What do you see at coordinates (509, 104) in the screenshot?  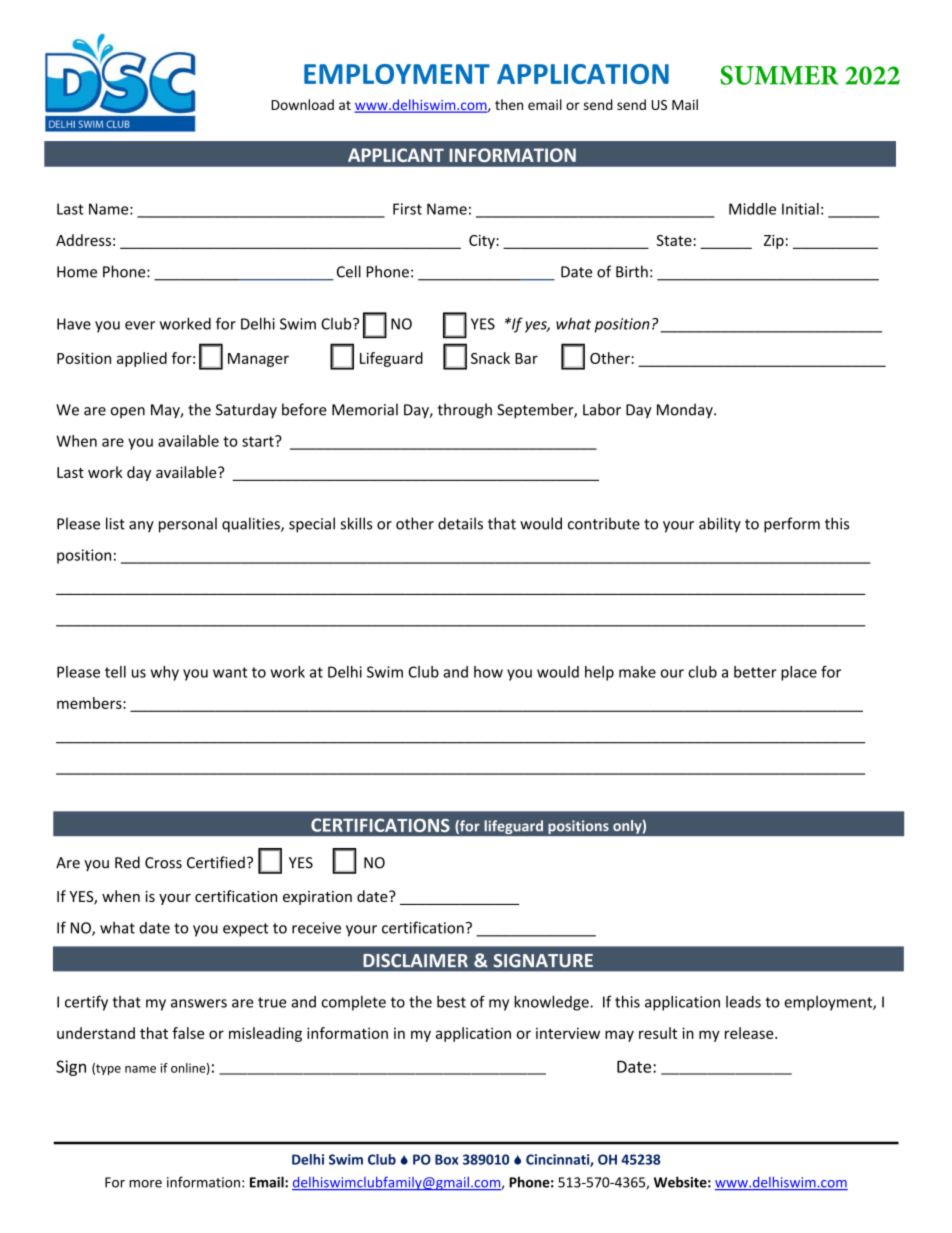 I see `then` at bounding box center [509, 104].
